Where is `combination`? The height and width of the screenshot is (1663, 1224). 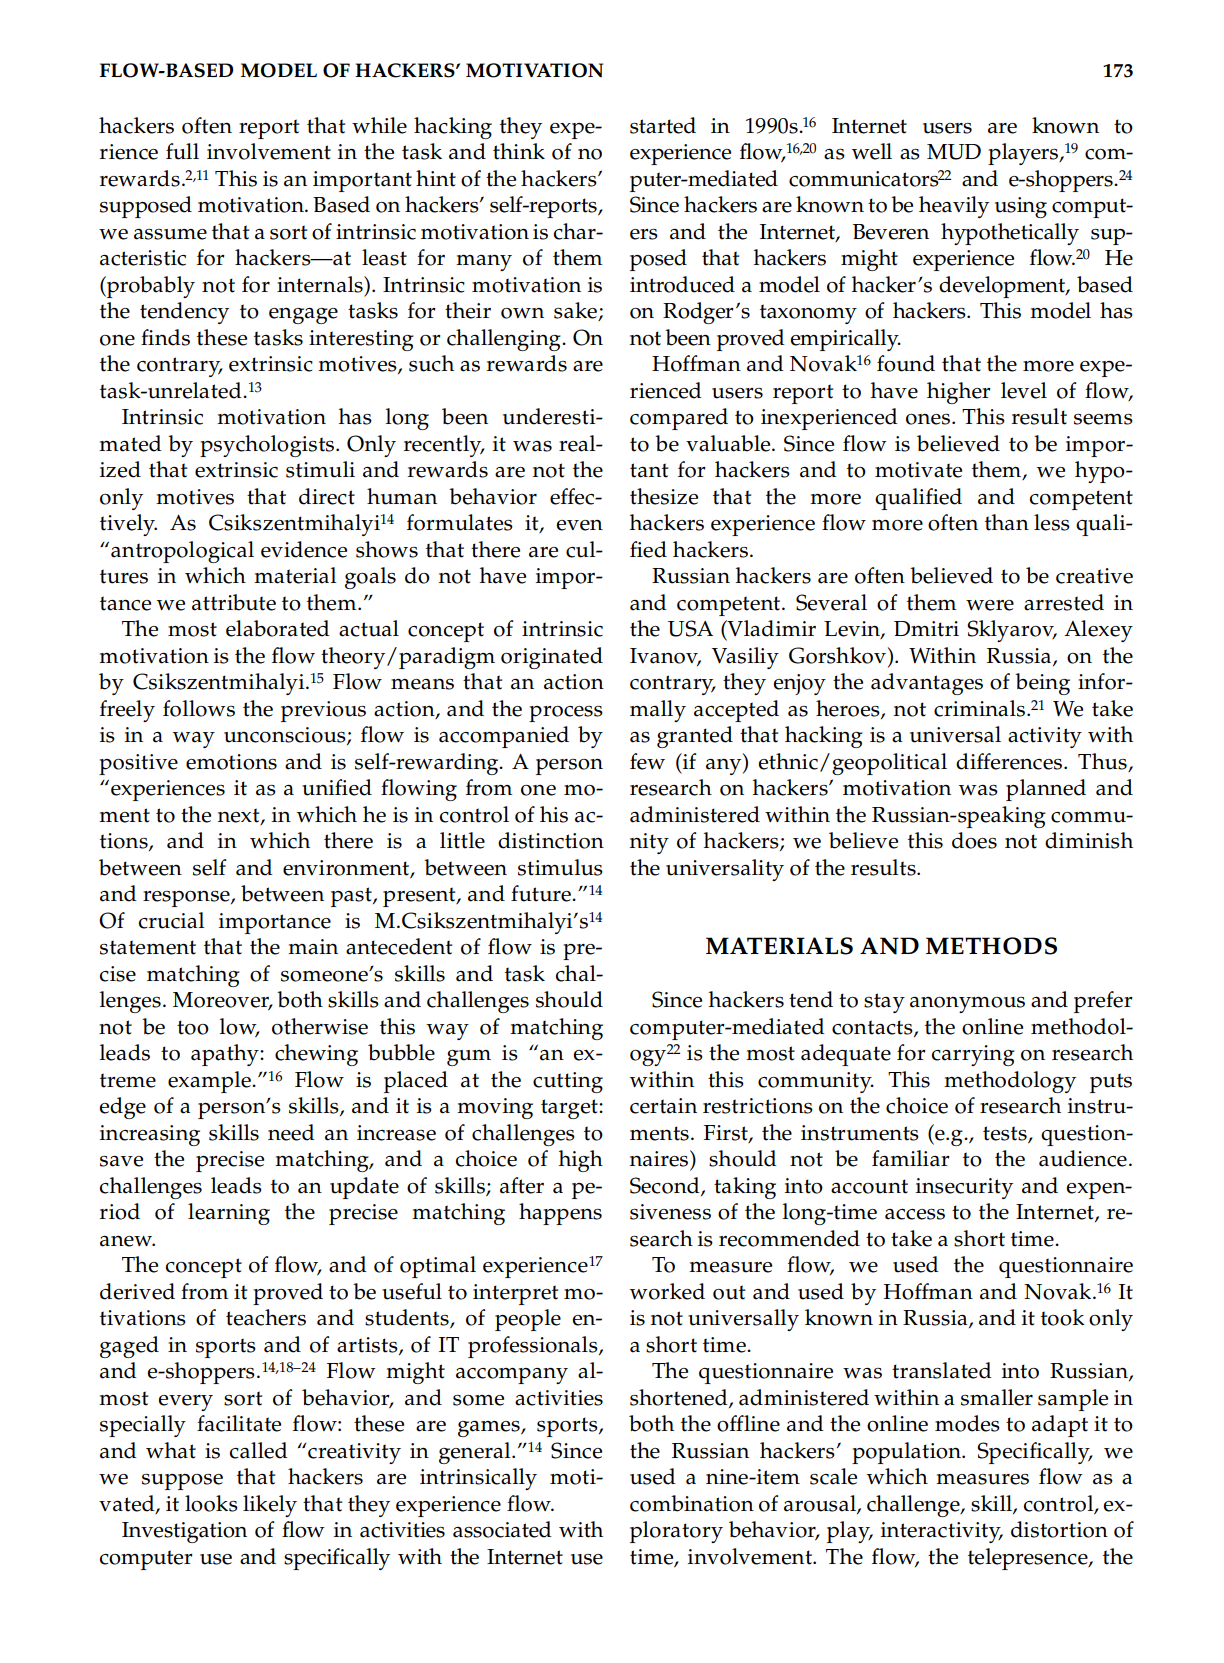
combination is located at coordinates (692, 1503).
